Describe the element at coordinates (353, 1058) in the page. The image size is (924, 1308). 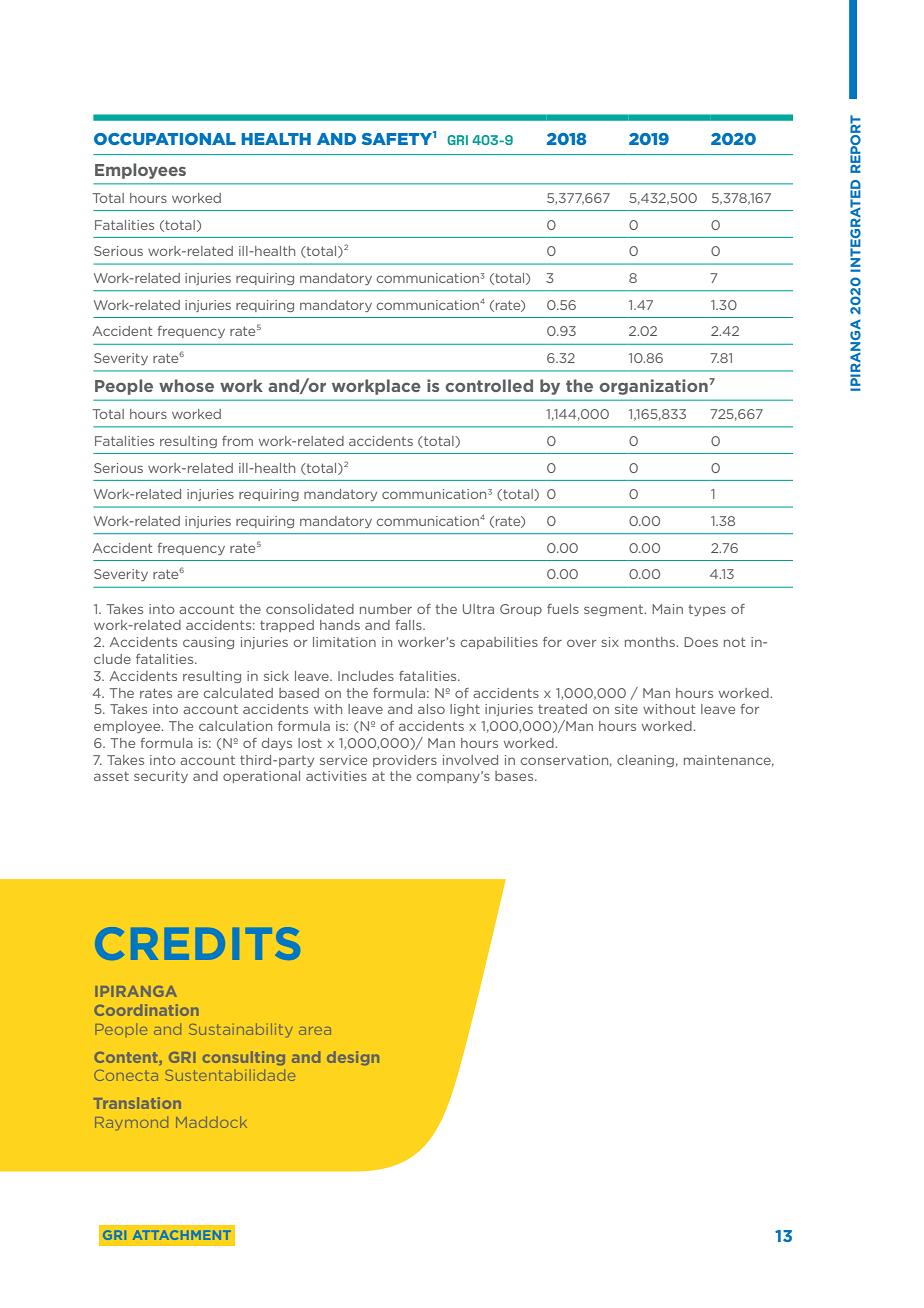
I see `design` at that location.
